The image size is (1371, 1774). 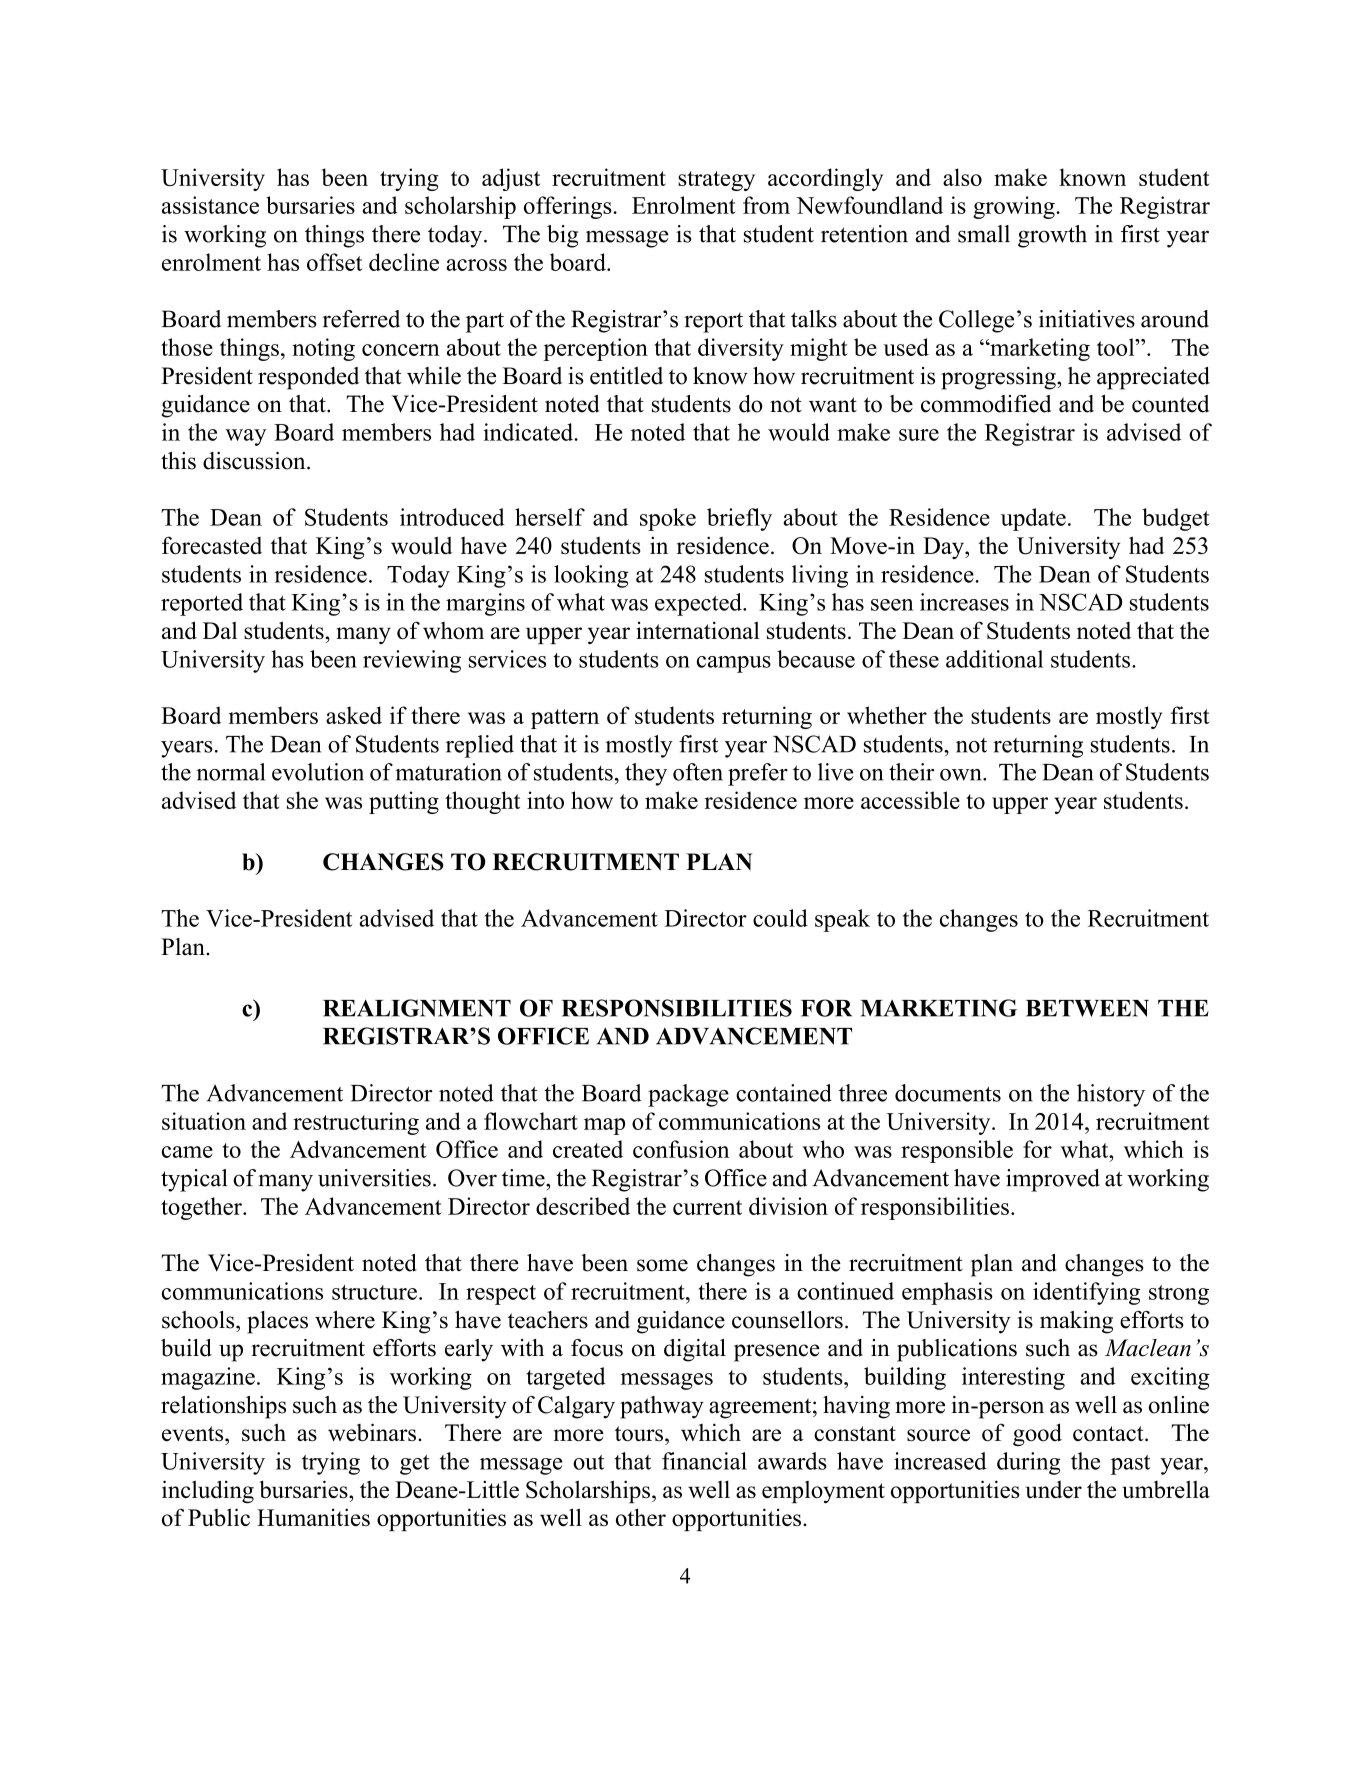 I want to click on strategy, so click(x=716, y=181).
